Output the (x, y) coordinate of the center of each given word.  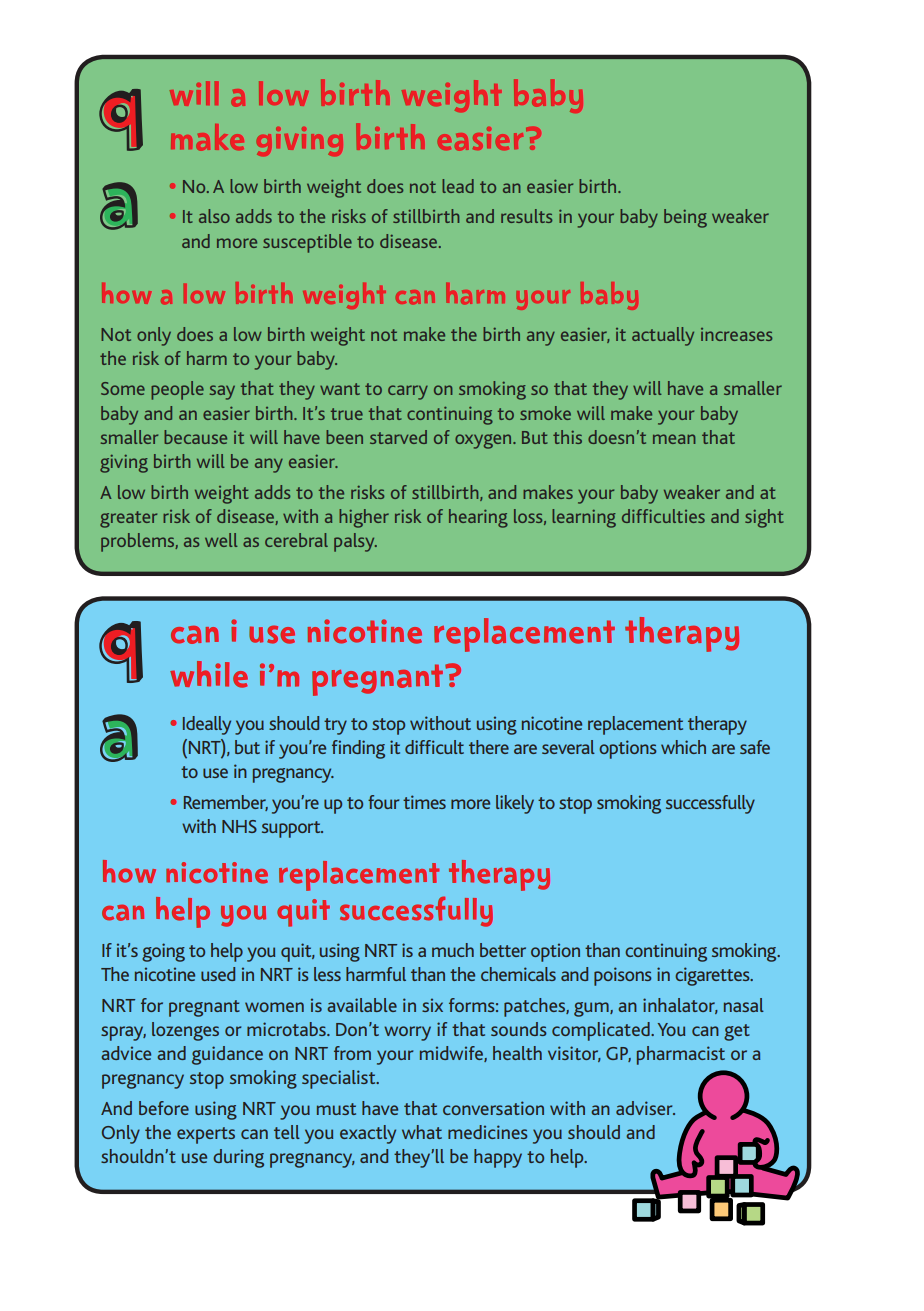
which (683, 747)
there (489, 747)
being (685, 218)
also (214, 216)
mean (674, 439)
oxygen (484, 441)
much (453, 950)
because (195, 437)
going (163, 952)
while (209, 674)
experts (206, 1135)
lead (458, 186)
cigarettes (713, 976)
